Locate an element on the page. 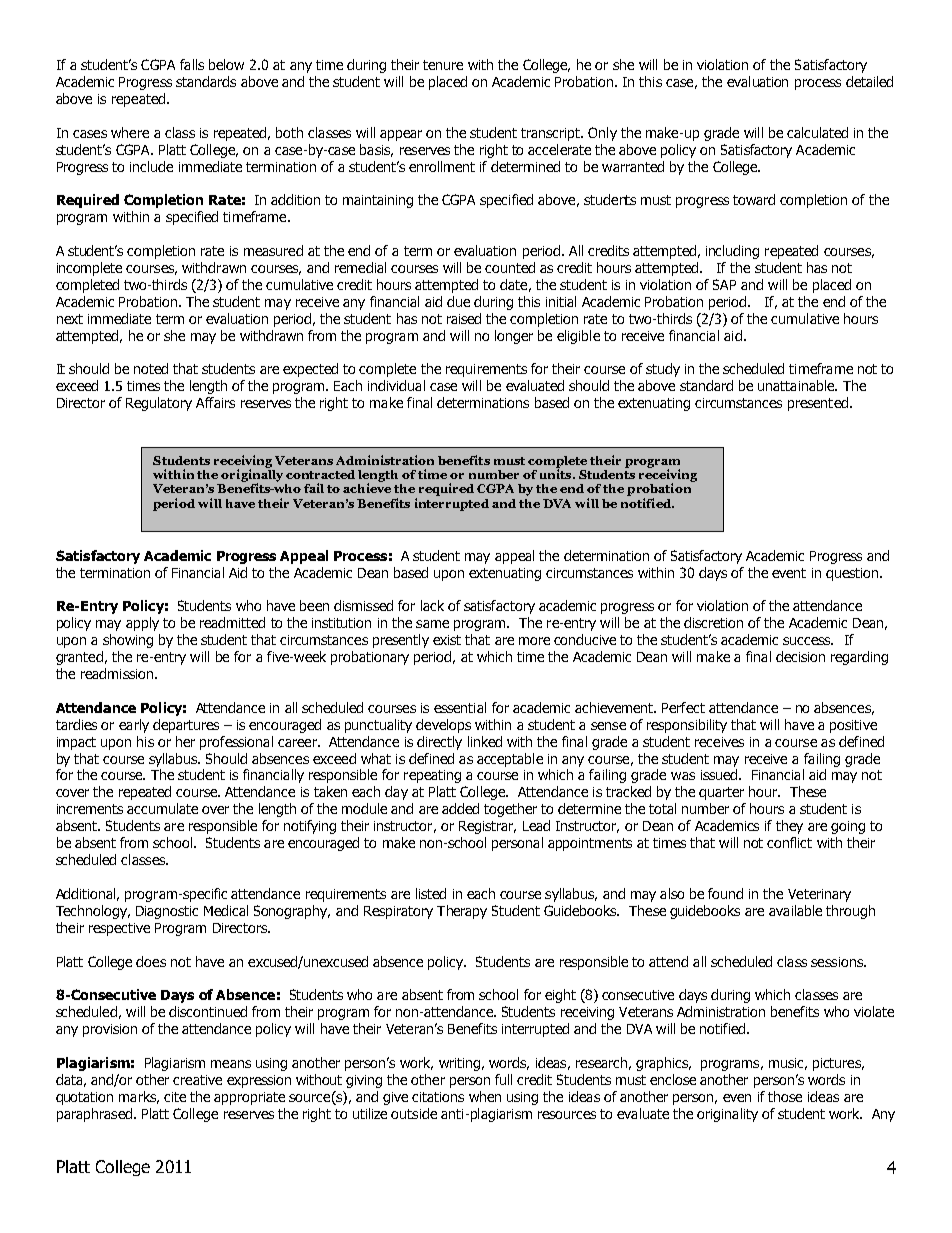 This image has width=952, height=1233. those is located at coordinates (785, 1096).
